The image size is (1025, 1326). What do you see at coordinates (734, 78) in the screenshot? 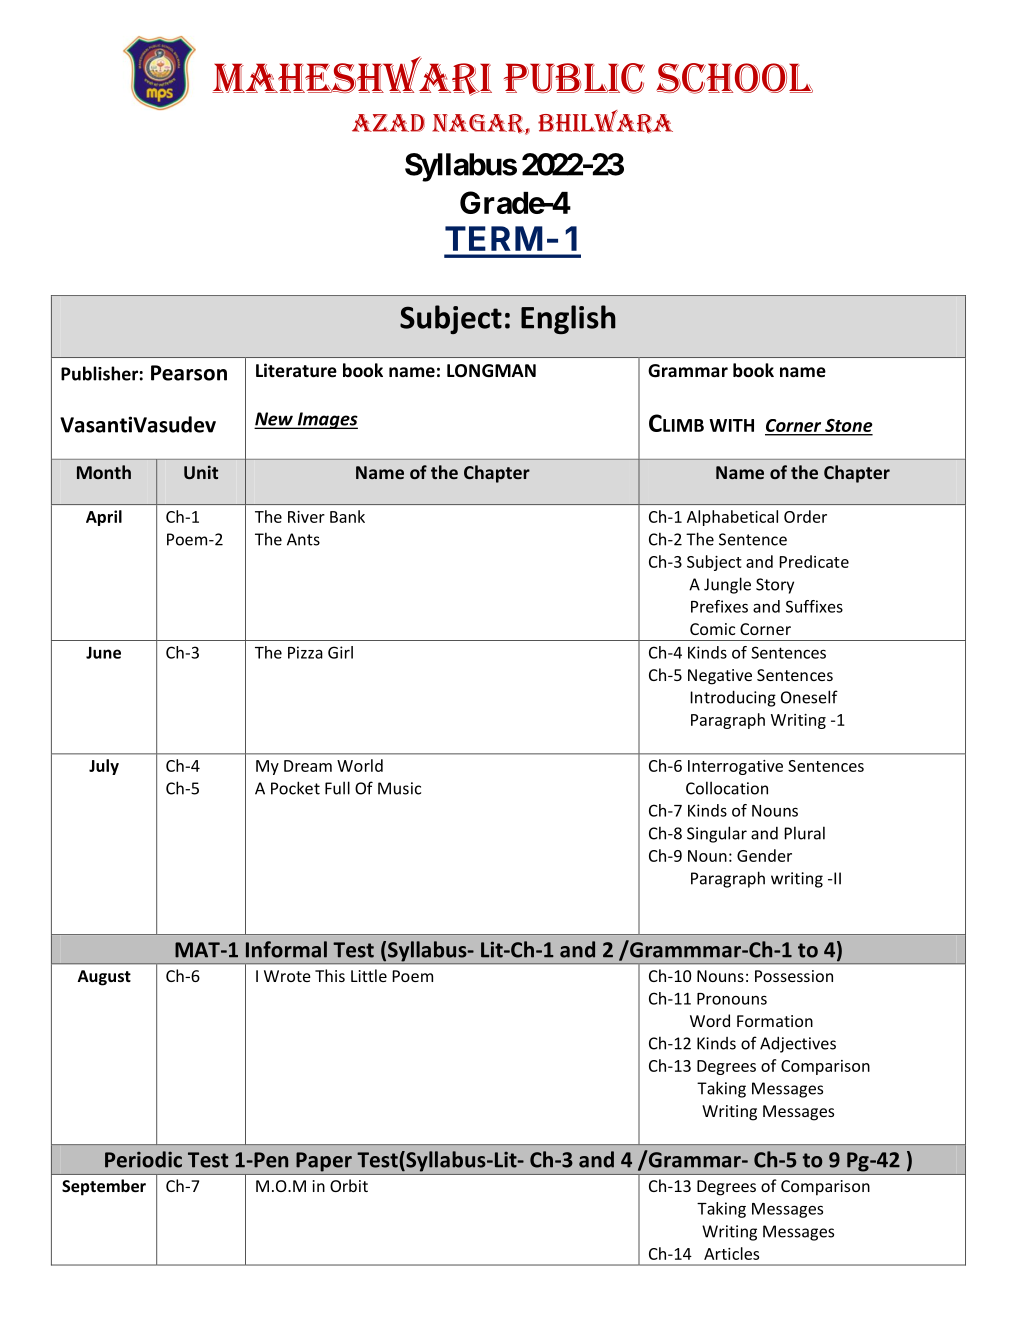
I see `School` at bounding box center [734, 78].
